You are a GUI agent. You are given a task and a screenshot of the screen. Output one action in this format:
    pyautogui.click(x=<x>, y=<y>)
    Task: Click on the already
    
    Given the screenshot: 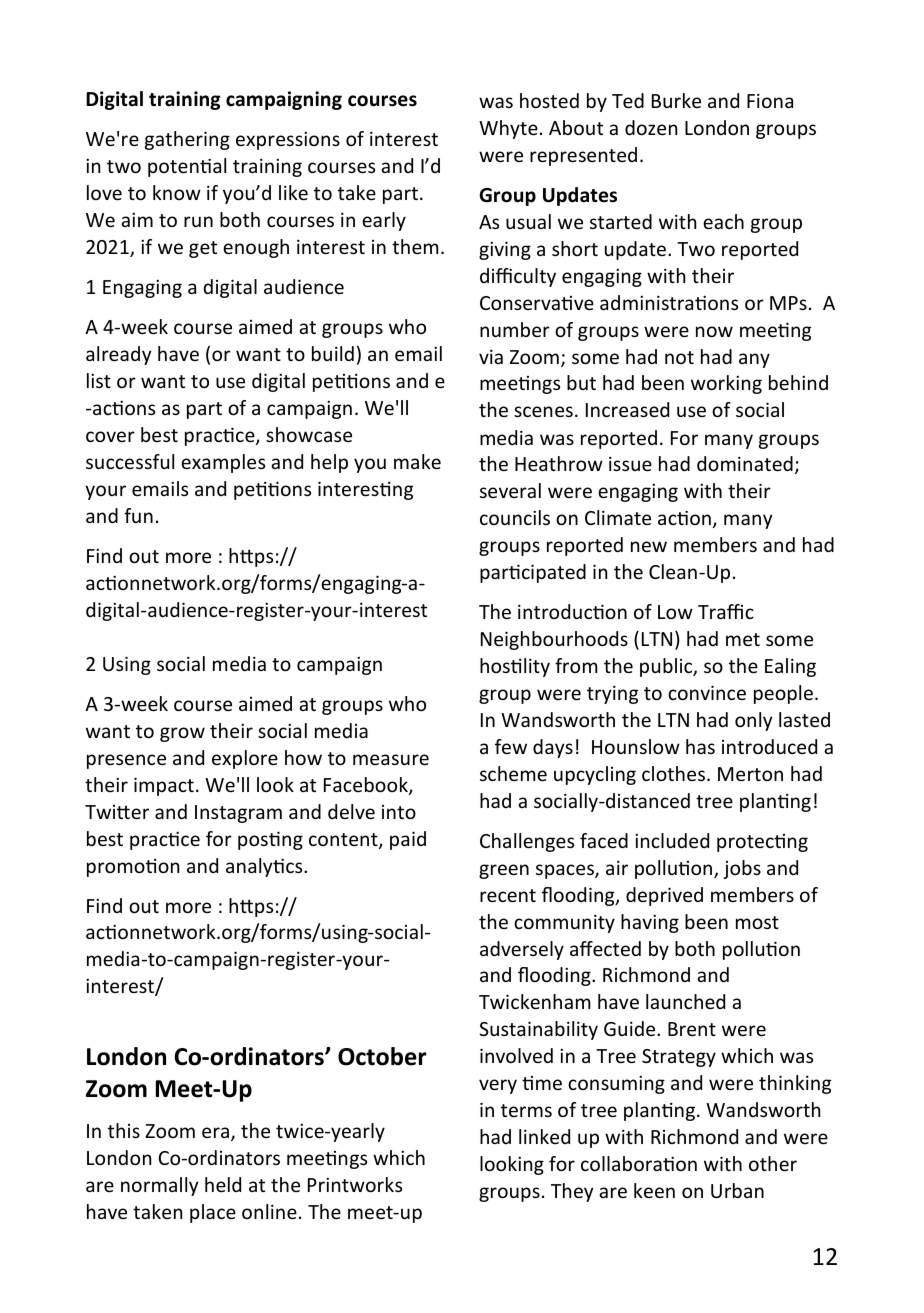 What is the action you would take?
    pyautogui.click(x=118, y=355)
